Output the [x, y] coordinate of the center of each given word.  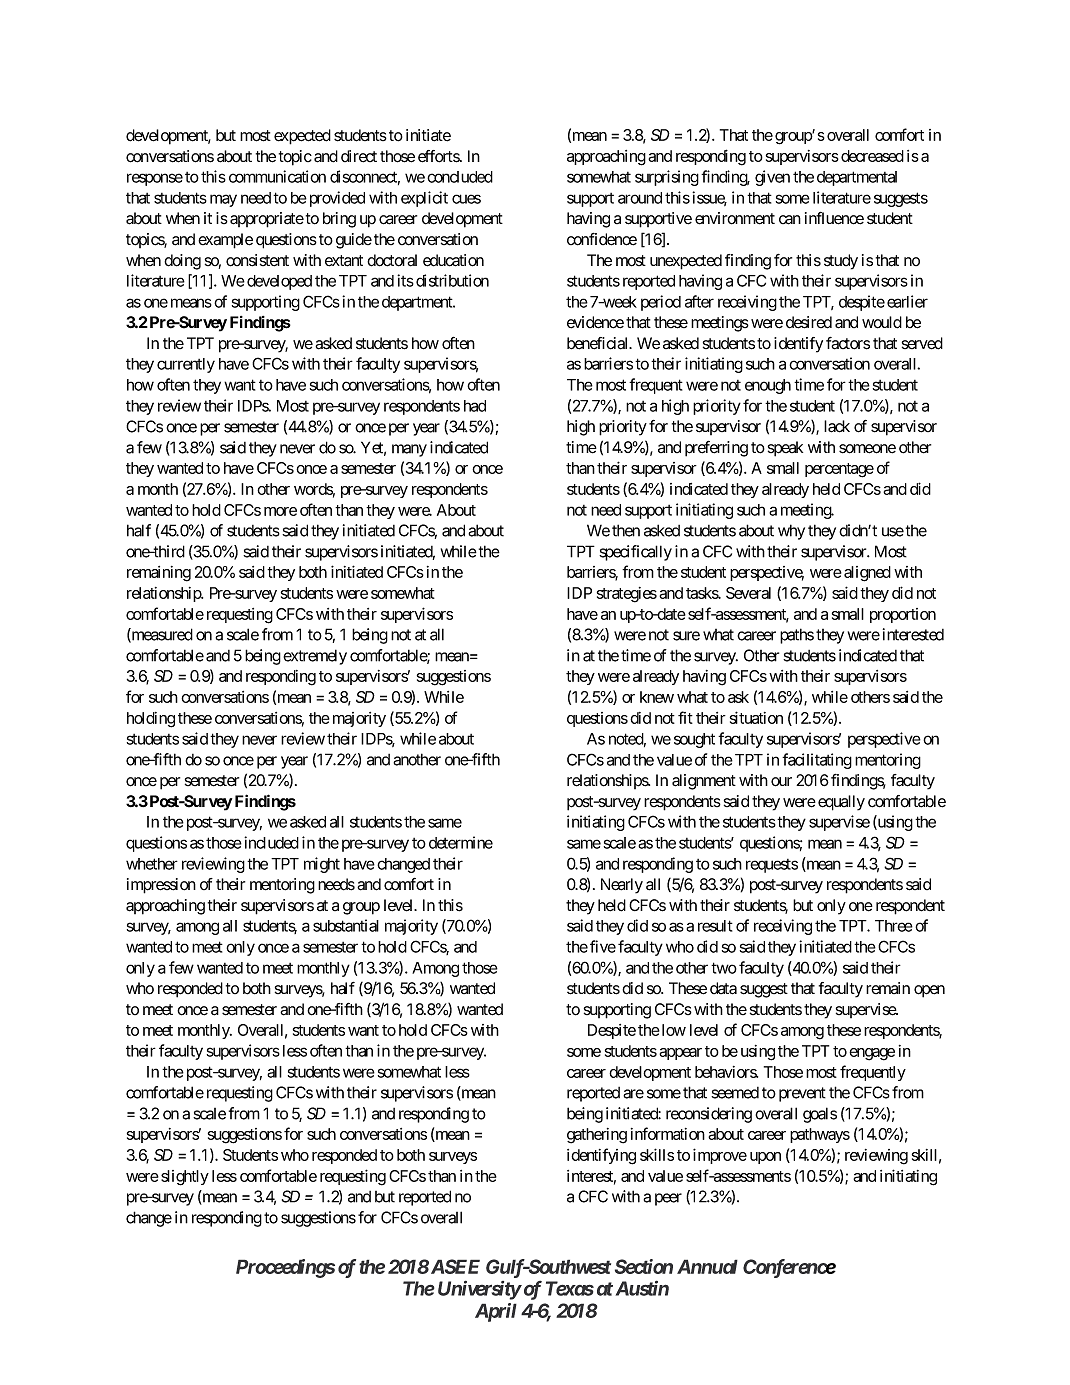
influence [834, 218]
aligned [867, 574]
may [223, 200]
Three [894, 926]
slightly [185, 1178]
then [626, 530]
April [496, 1312]
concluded [460, 177]
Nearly [622, 886]
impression [161, 886]
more [280, 511]
